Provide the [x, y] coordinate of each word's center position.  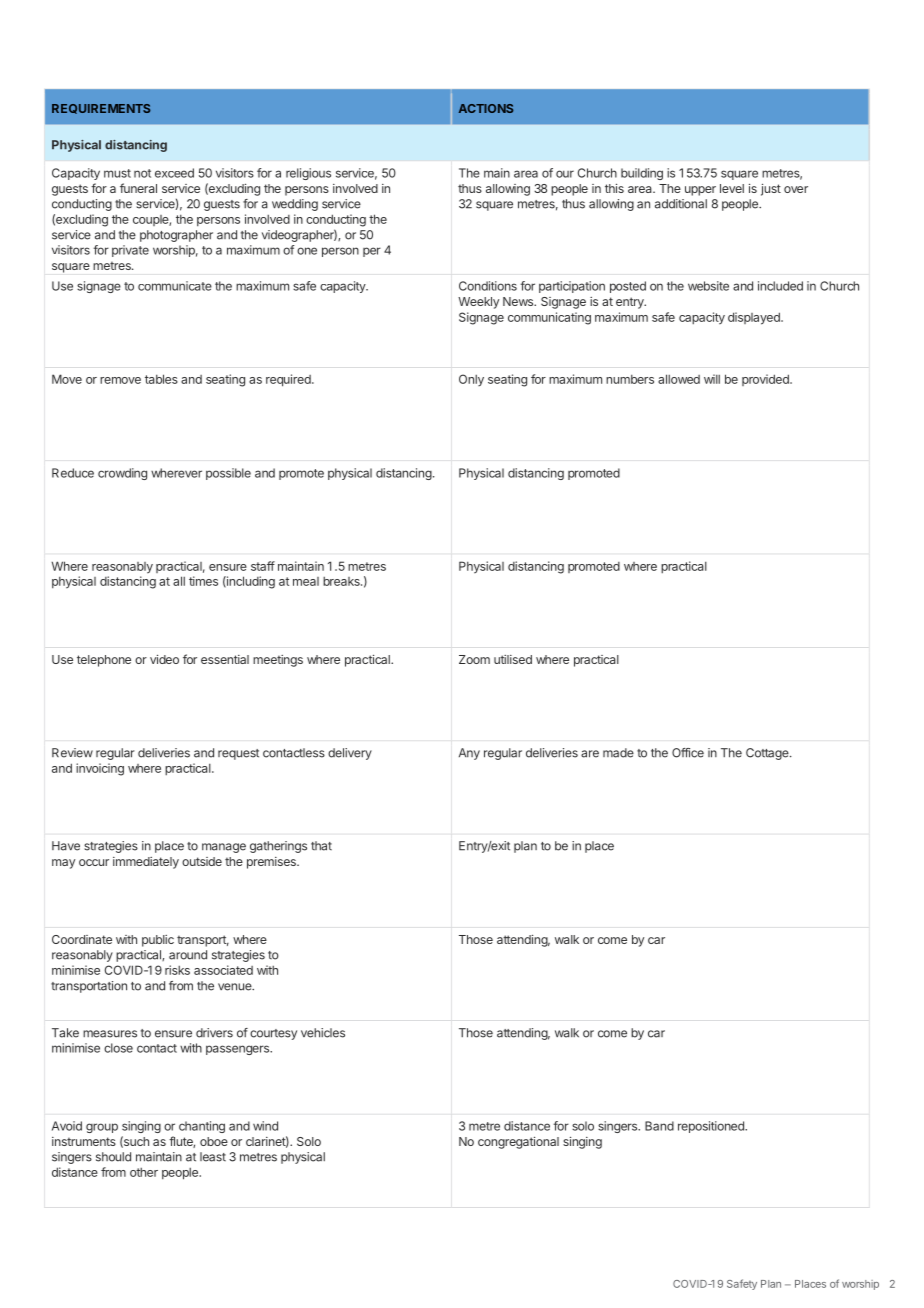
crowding [122, 474]
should [113, 1157]
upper [700, 191]
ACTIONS [486, 108]
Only [471, 380]
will [712, 379]
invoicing [100, 769]
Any [469, 754]
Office [688, 753]
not [142, 173]
